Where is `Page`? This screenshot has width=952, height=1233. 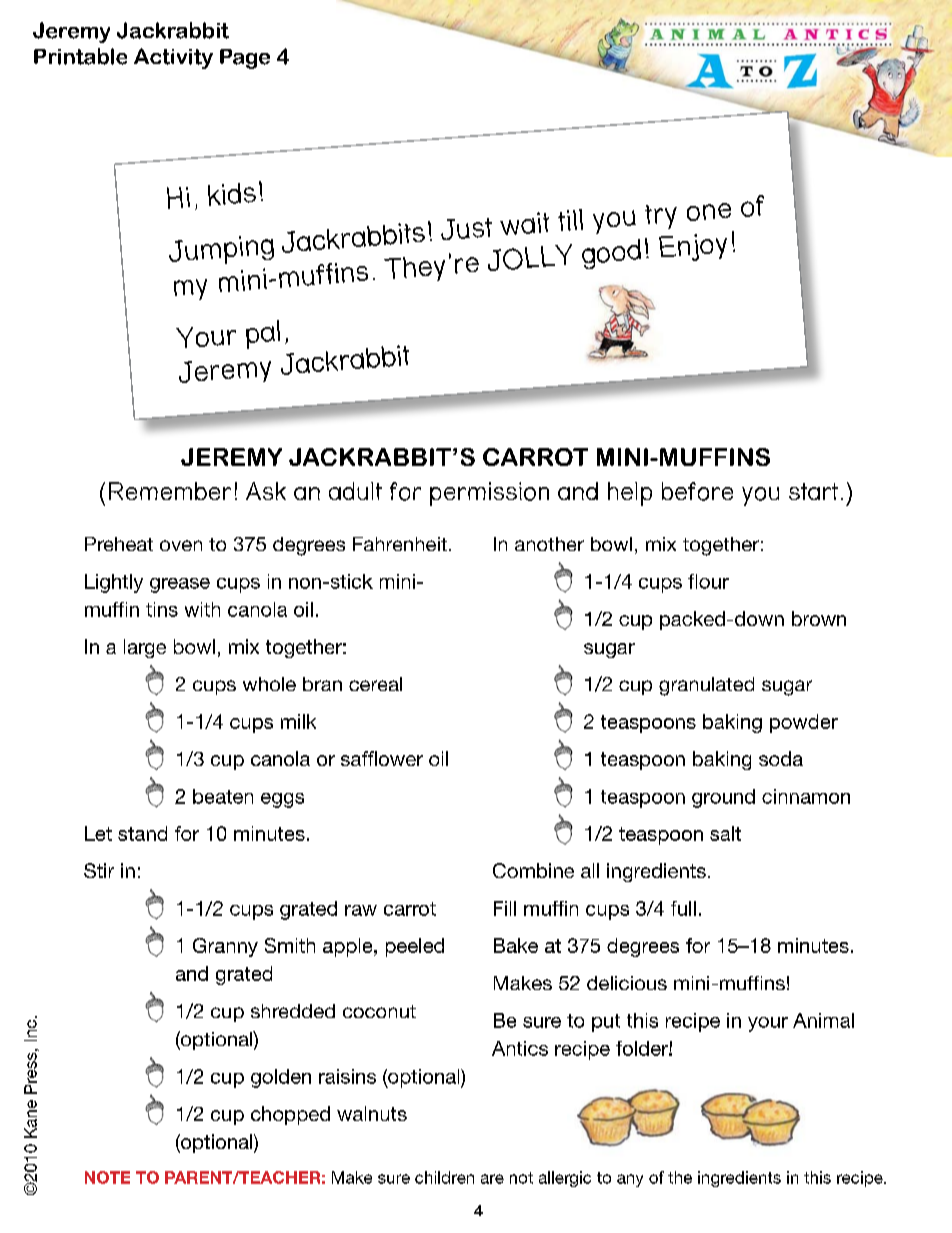
Page is located at coordinates (245, 59).
